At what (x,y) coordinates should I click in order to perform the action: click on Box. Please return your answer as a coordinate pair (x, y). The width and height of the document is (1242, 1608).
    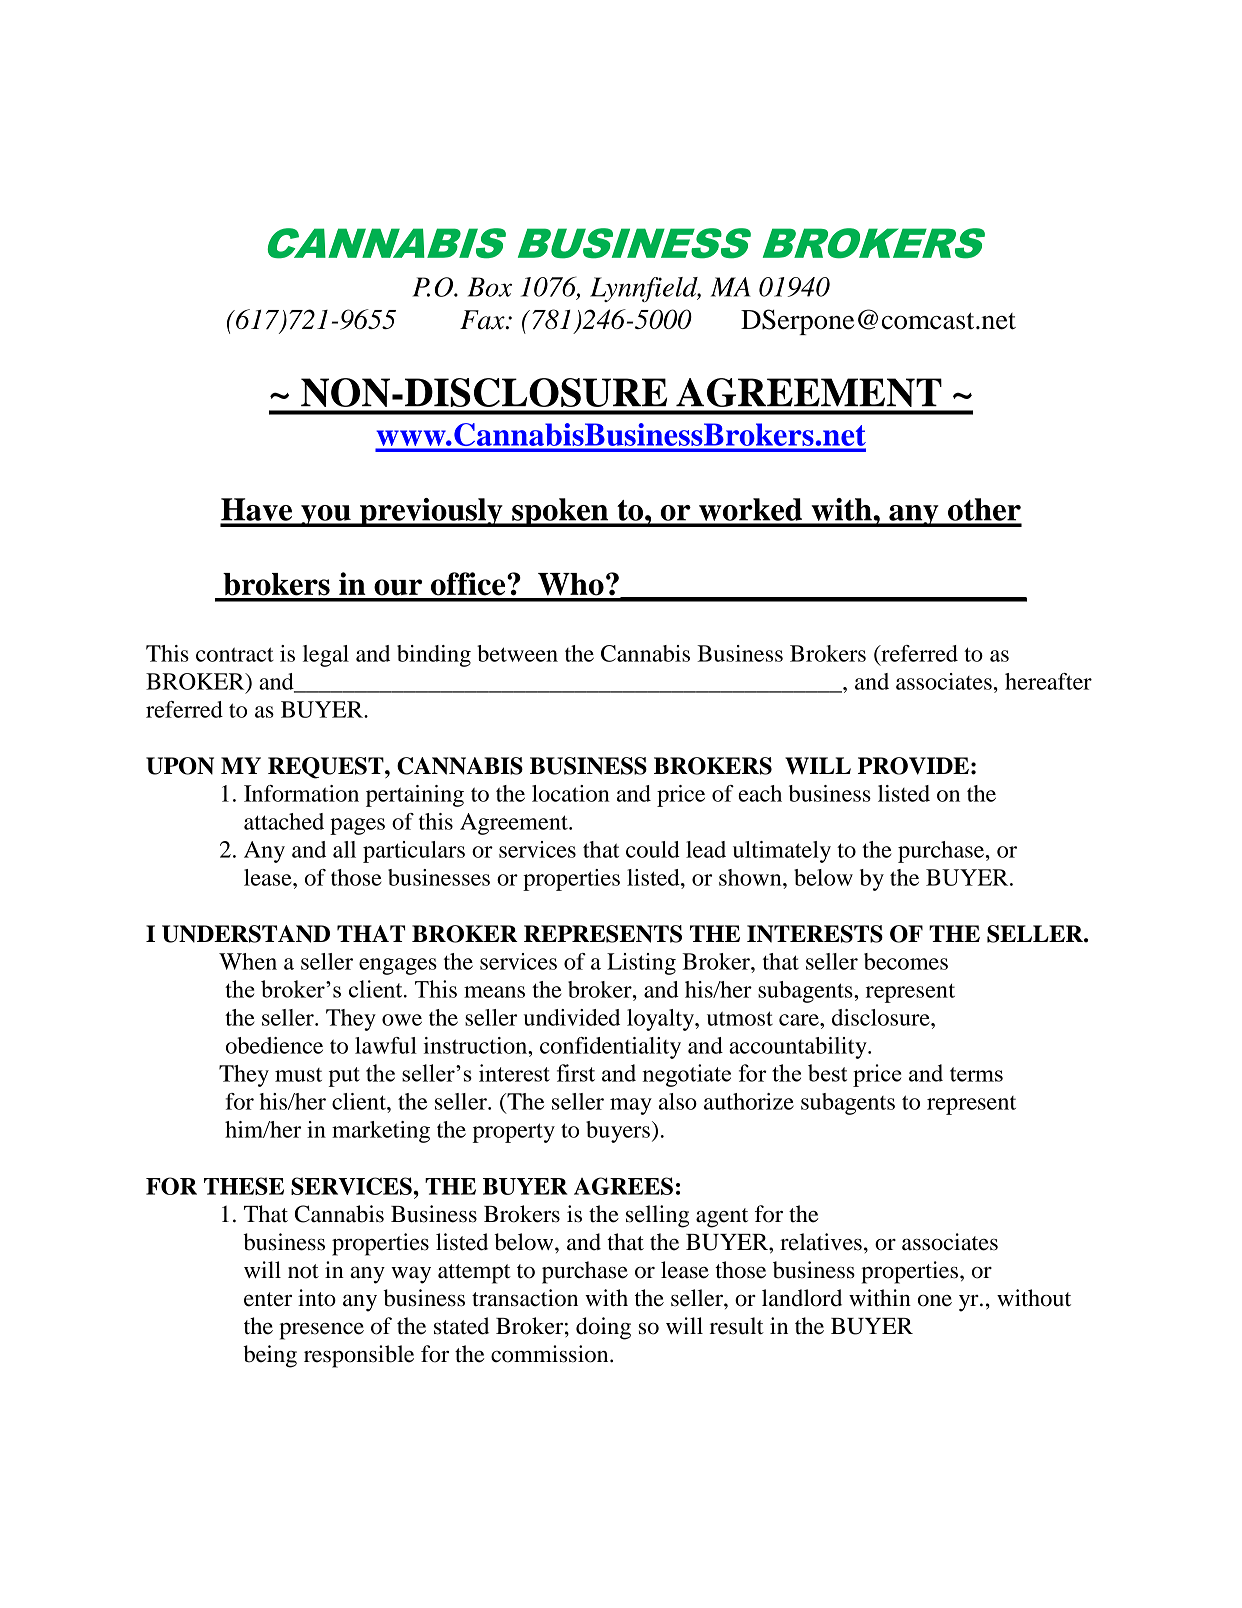
    Looking at the image, I should click on (490, 287).
